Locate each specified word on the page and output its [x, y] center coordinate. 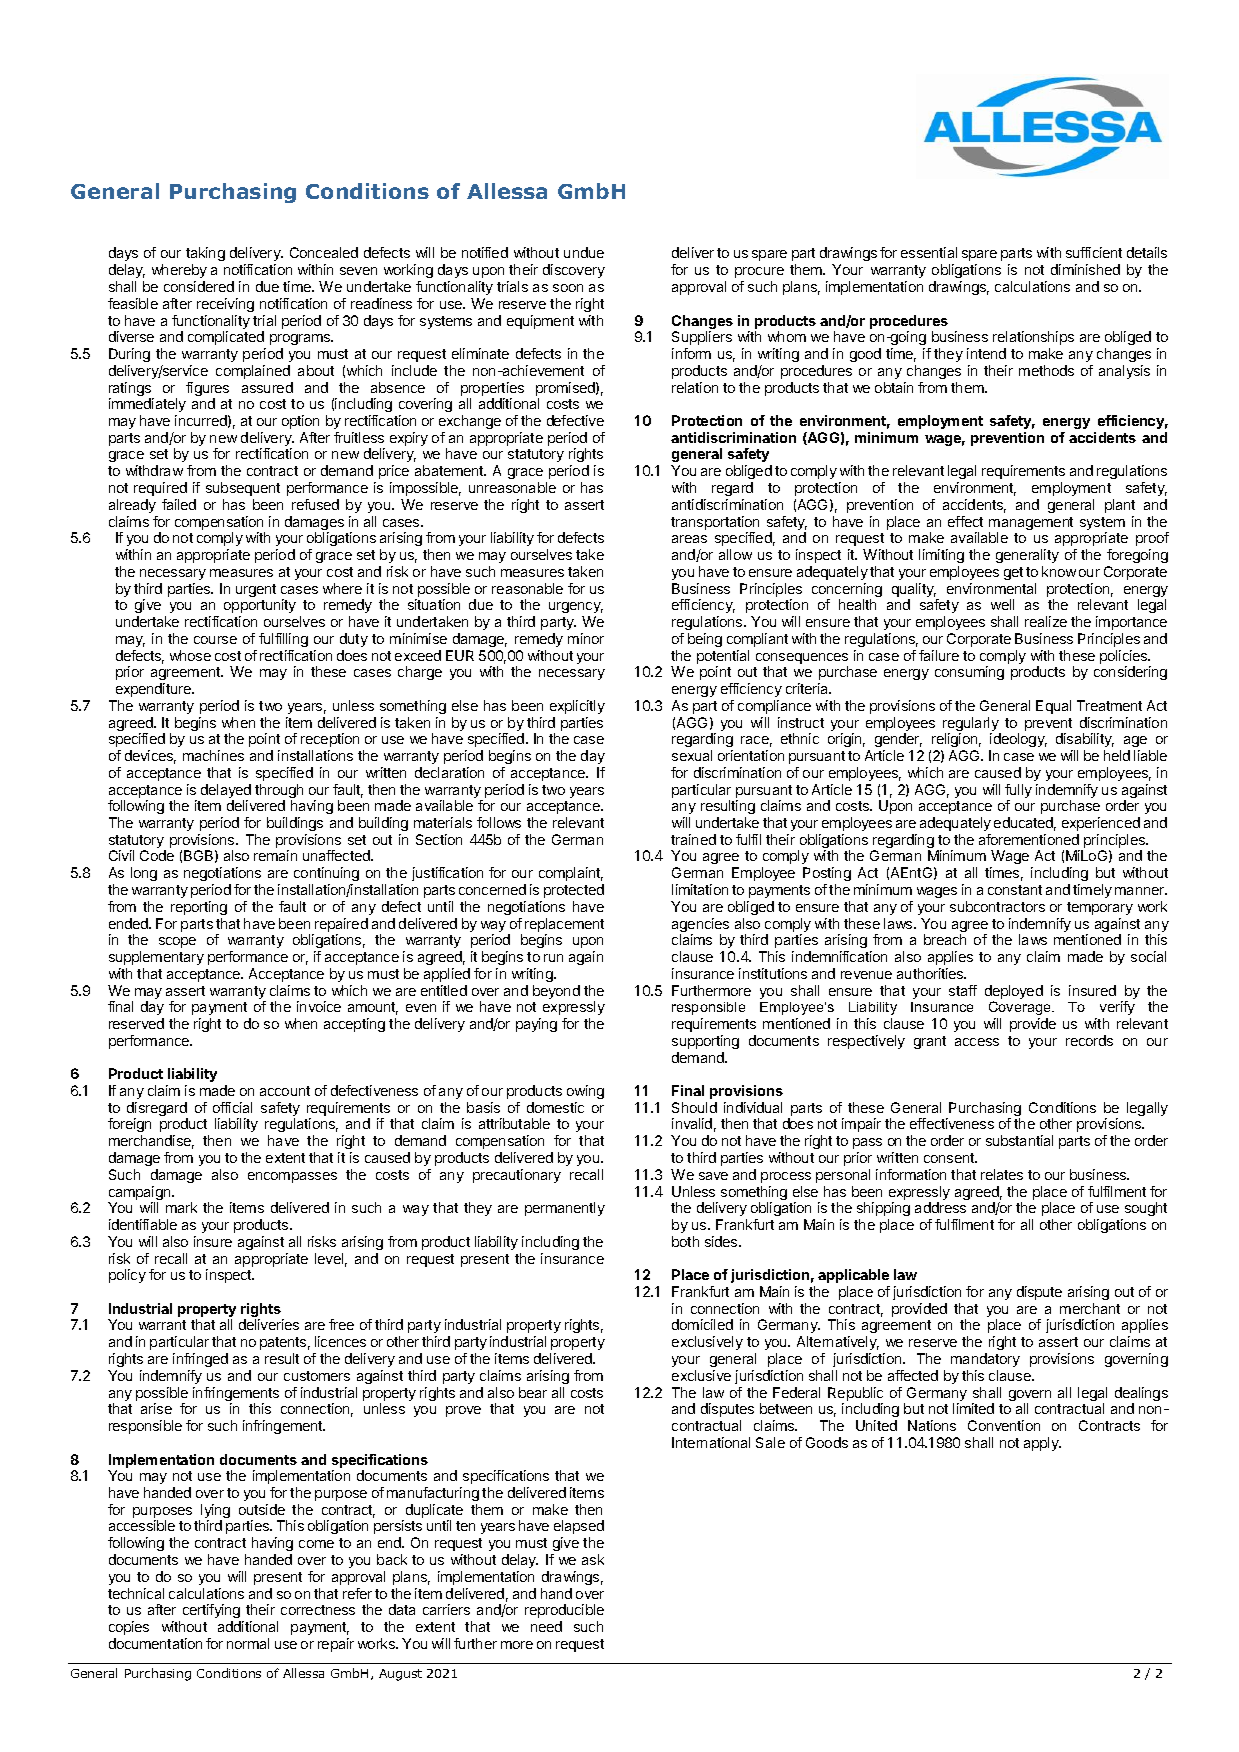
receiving [225, 305]
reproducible [564, 1611]
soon [568, 288]
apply [1042, 1444]
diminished [1085, 269]
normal [248, 1643]
